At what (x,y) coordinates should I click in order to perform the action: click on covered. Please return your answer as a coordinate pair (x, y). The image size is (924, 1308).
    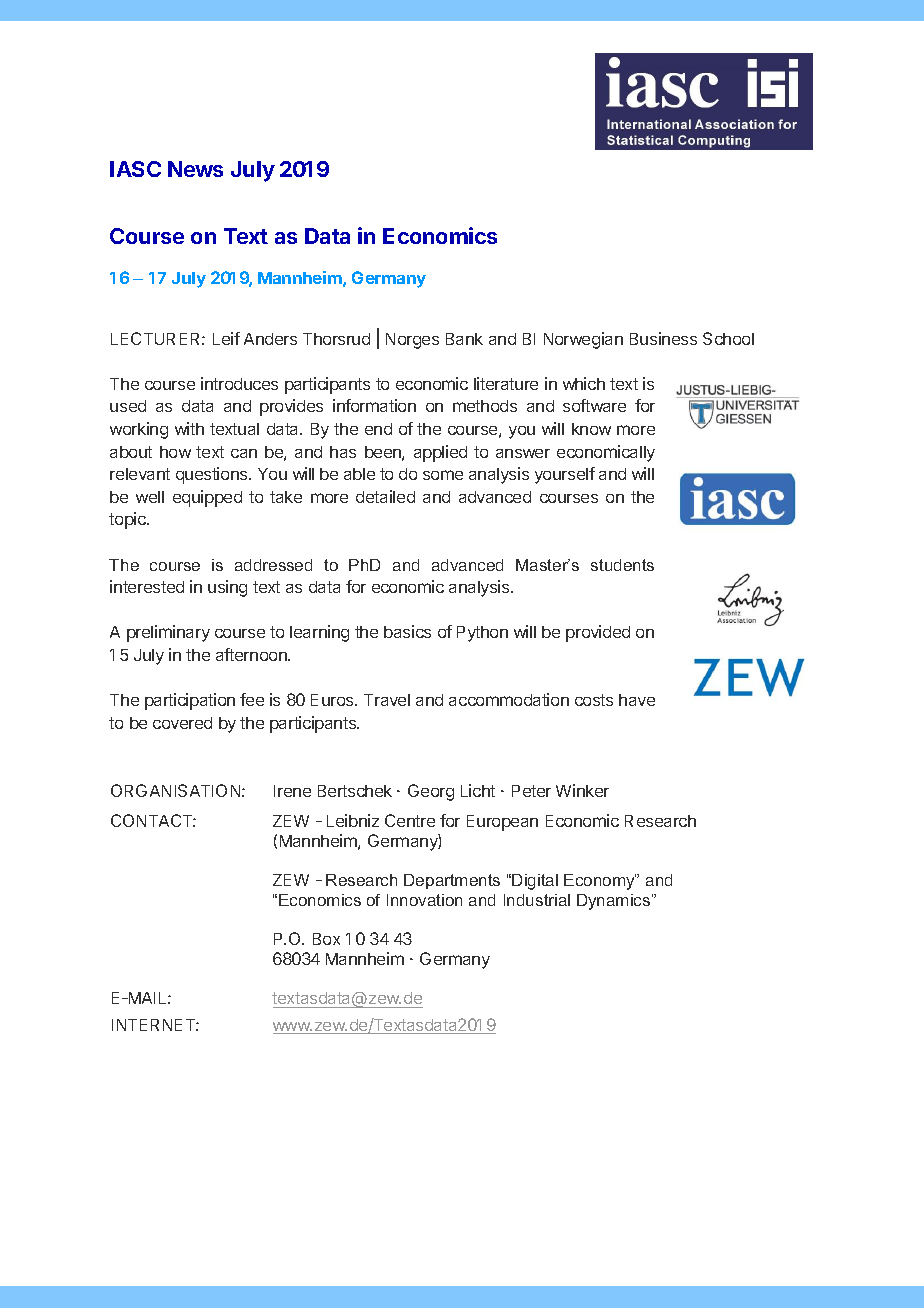
    Looking at the image, I should click on (182, 723).
